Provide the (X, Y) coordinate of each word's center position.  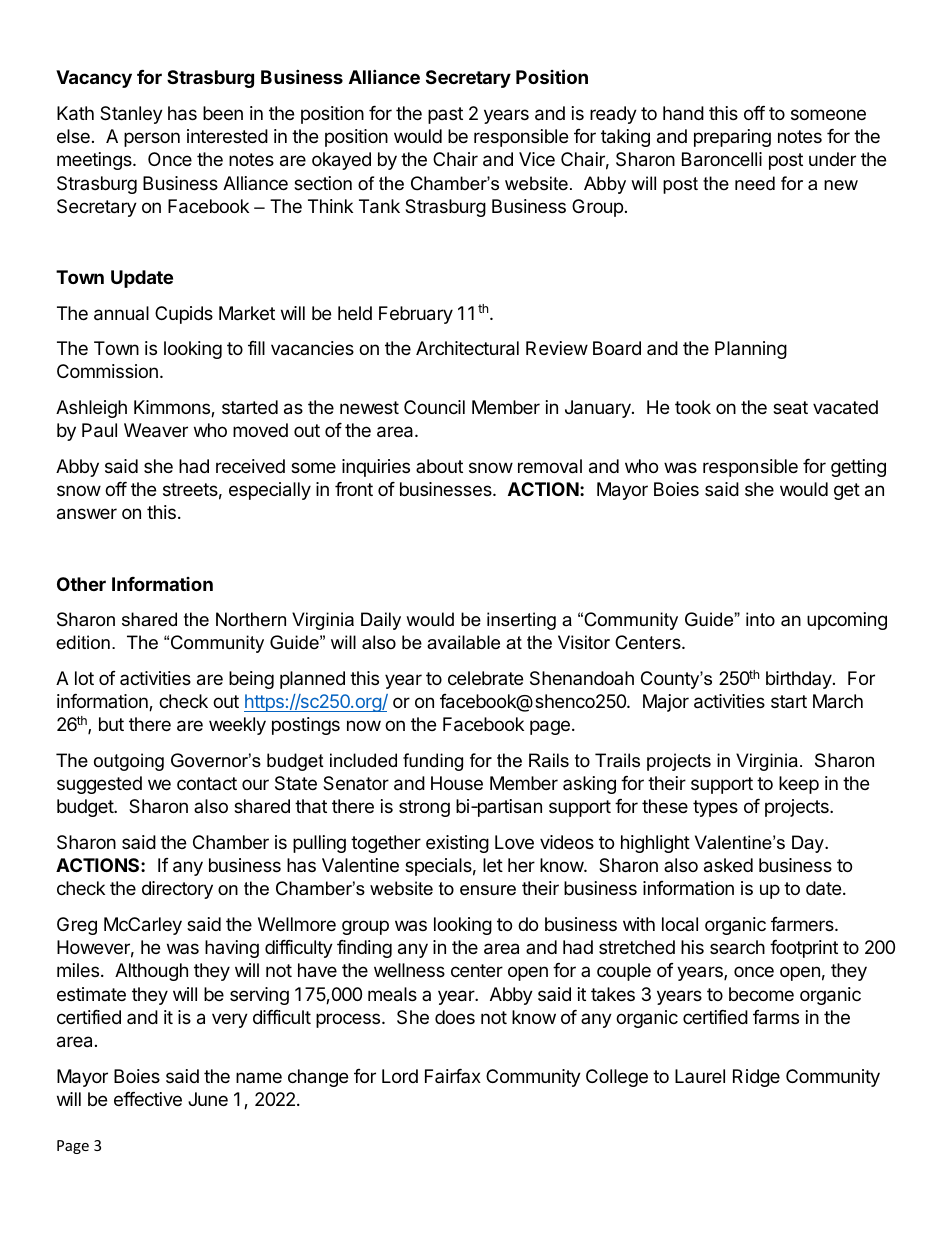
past (445, 115)
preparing (732, 138)
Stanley (131, 115)
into (760, 619)
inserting (521, 621)
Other (81, 584)
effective (148, 1099)
